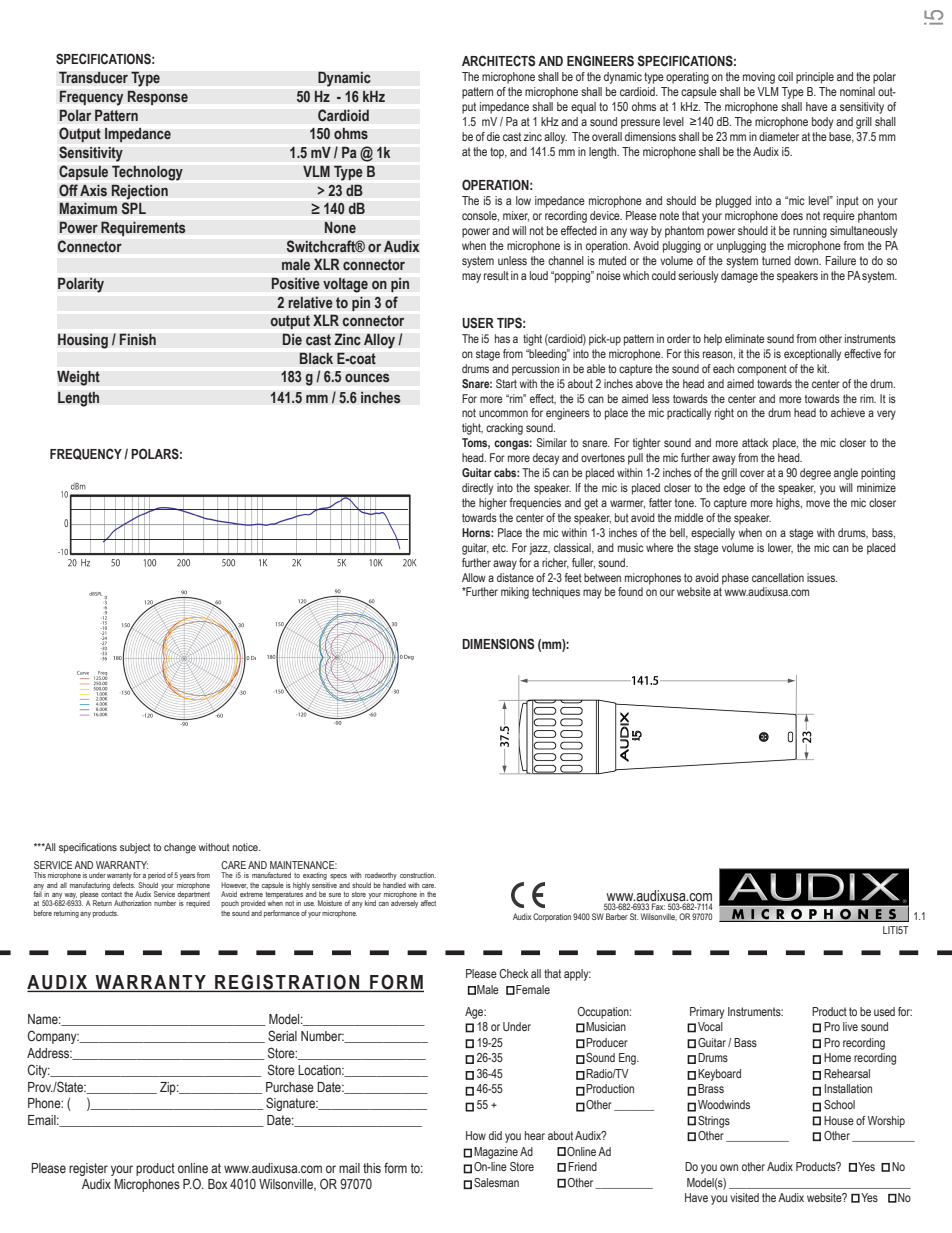 The width and height of the screenshot is (952, 1233). Describe the element at coordinates (478, 323) in the screenshot. I see `USER` at that location.
